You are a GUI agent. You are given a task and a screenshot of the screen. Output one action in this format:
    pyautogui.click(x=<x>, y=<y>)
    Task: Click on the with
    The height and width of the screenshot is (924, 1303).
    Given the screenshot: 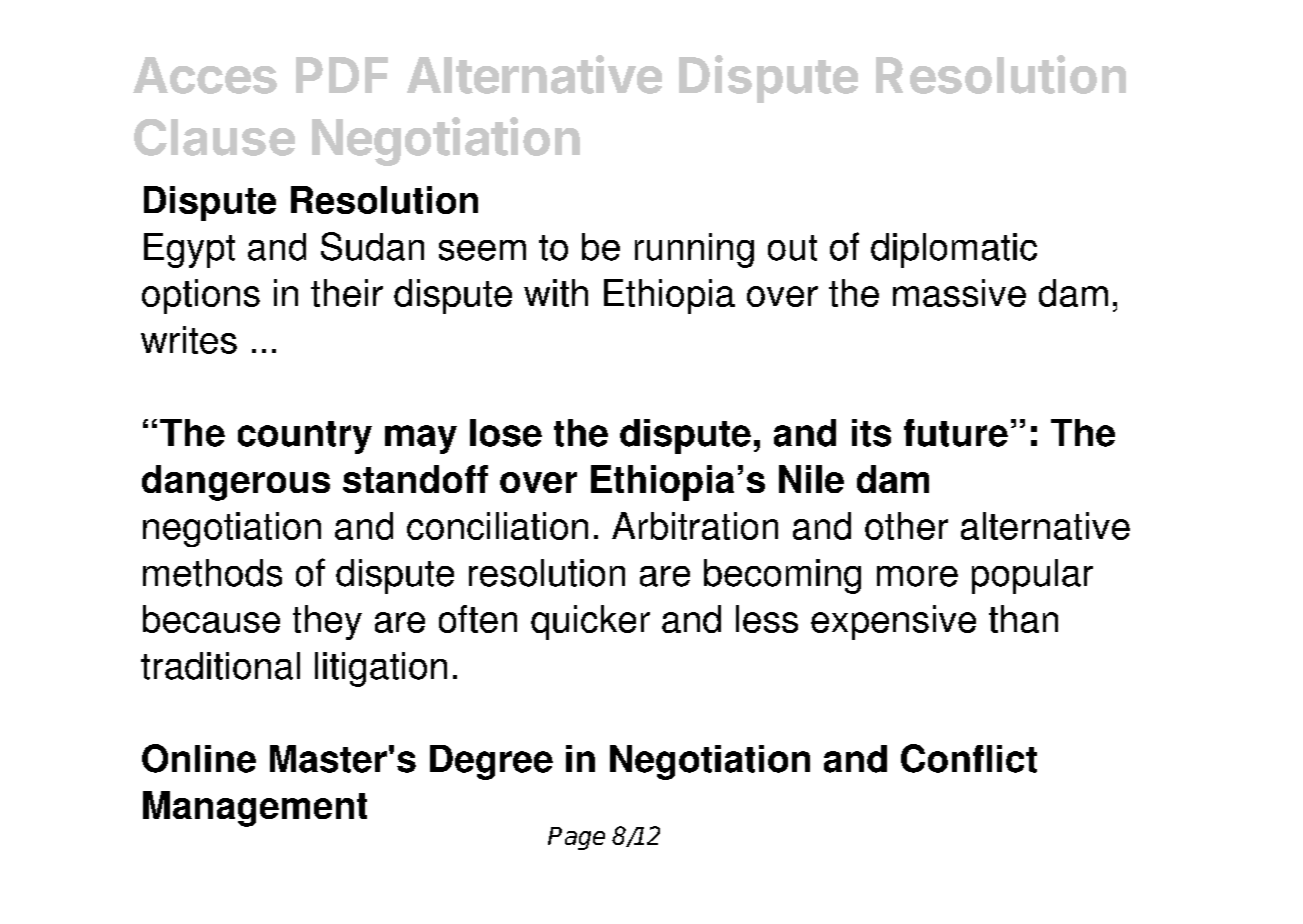 What is the action you would take?
    pyautogui.click(x=556, y=293)
